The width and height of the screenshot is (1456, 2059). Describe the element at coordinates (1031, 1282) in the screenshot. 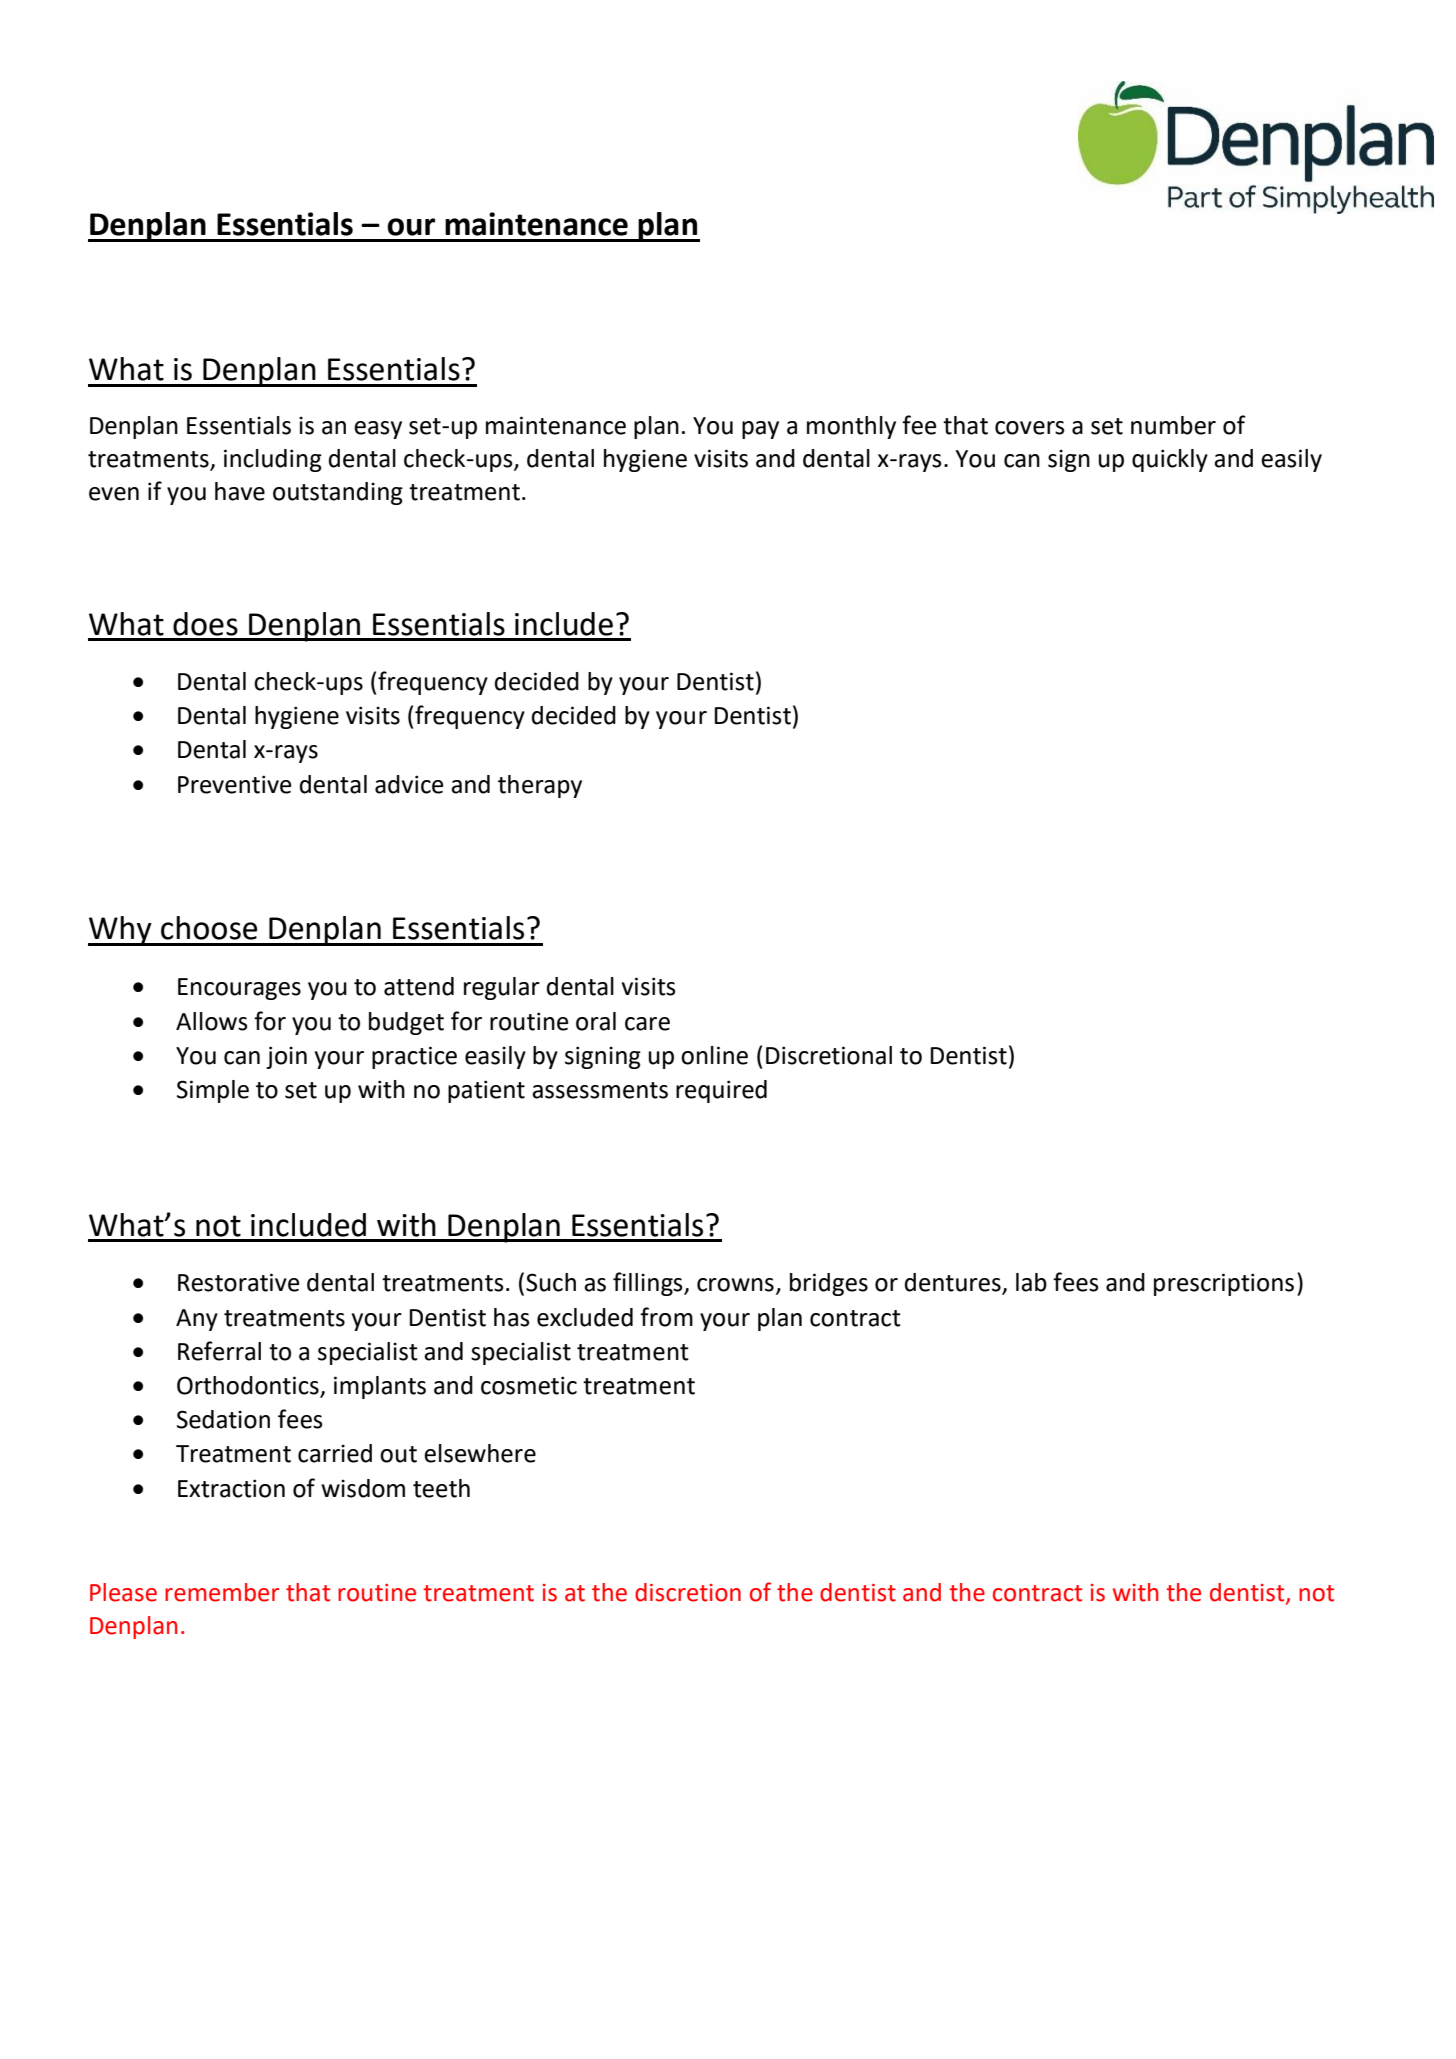

I see `lab` at that location.
